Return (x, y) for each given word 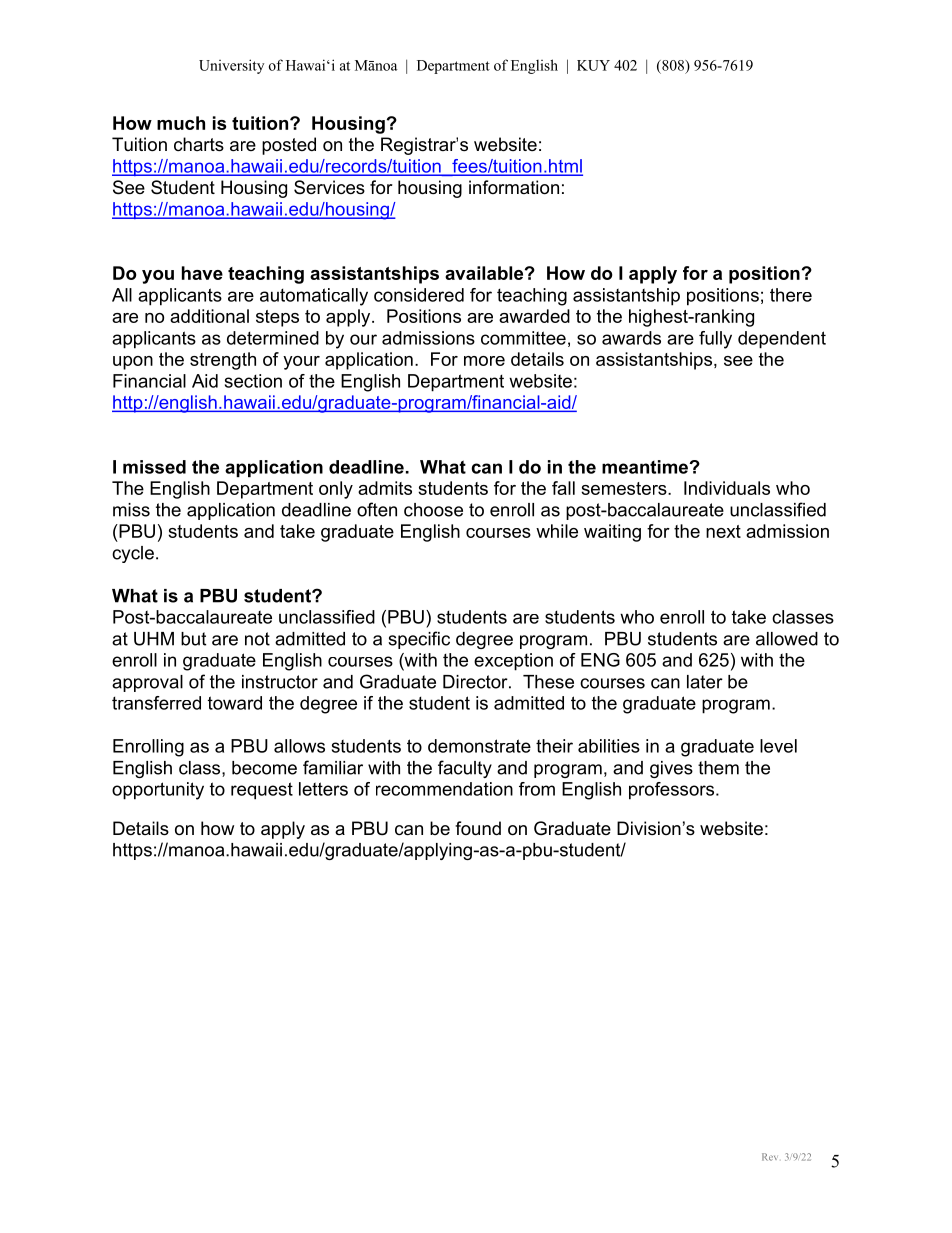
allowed (787, 639)
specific (419, 640)
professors (673, 791)
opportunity (158, 791)
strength (223, 361)
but (193, 639)
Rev (770, 1157)
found (478, 828)
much (181, 123)
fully (715, 340)
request (262, 791)
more (484, 361)
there (791, 295)
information (514, 187)
